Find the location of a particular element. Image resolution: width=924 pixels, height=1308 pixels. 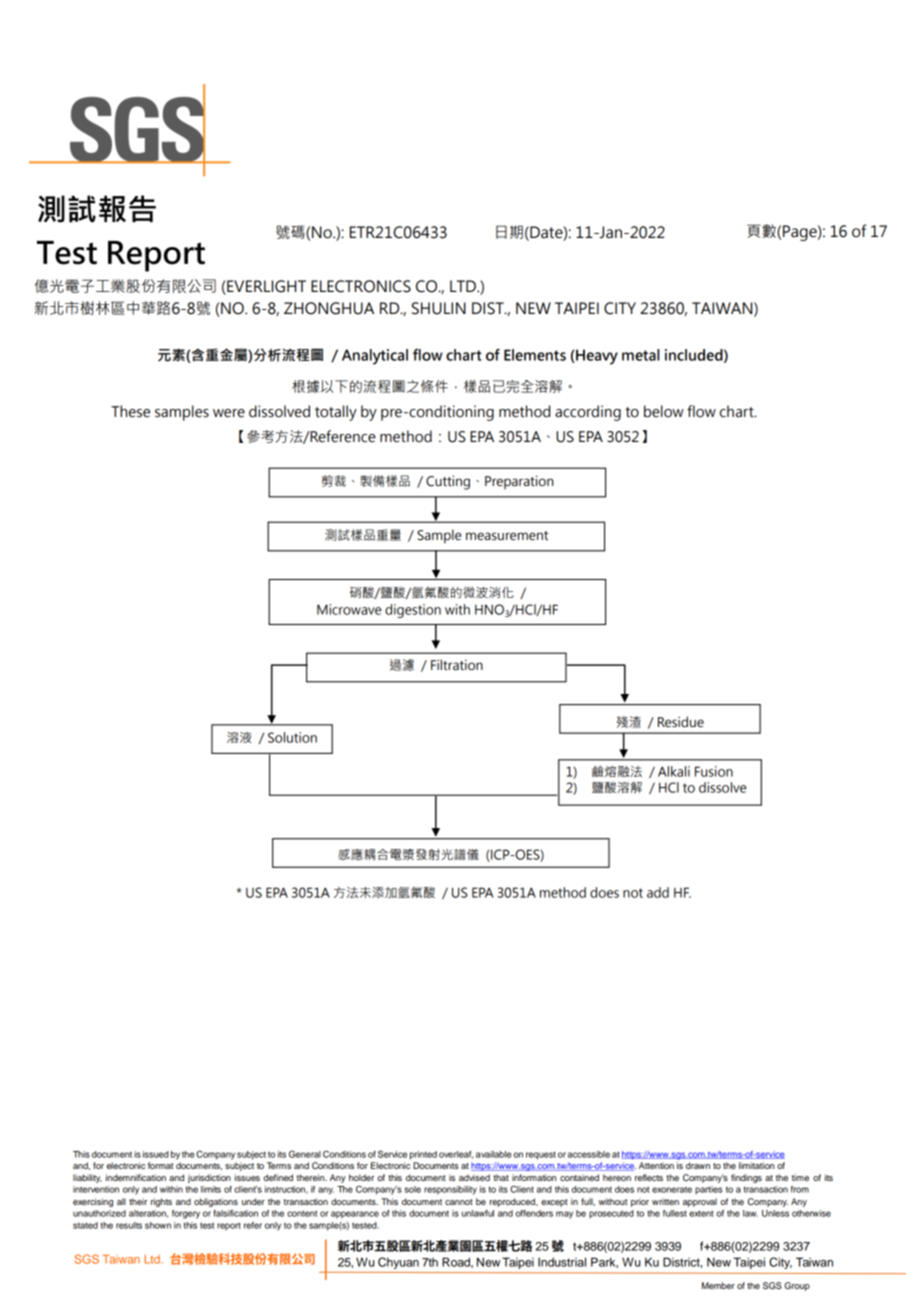

unlawful is located at coordinates (478, 1213).
